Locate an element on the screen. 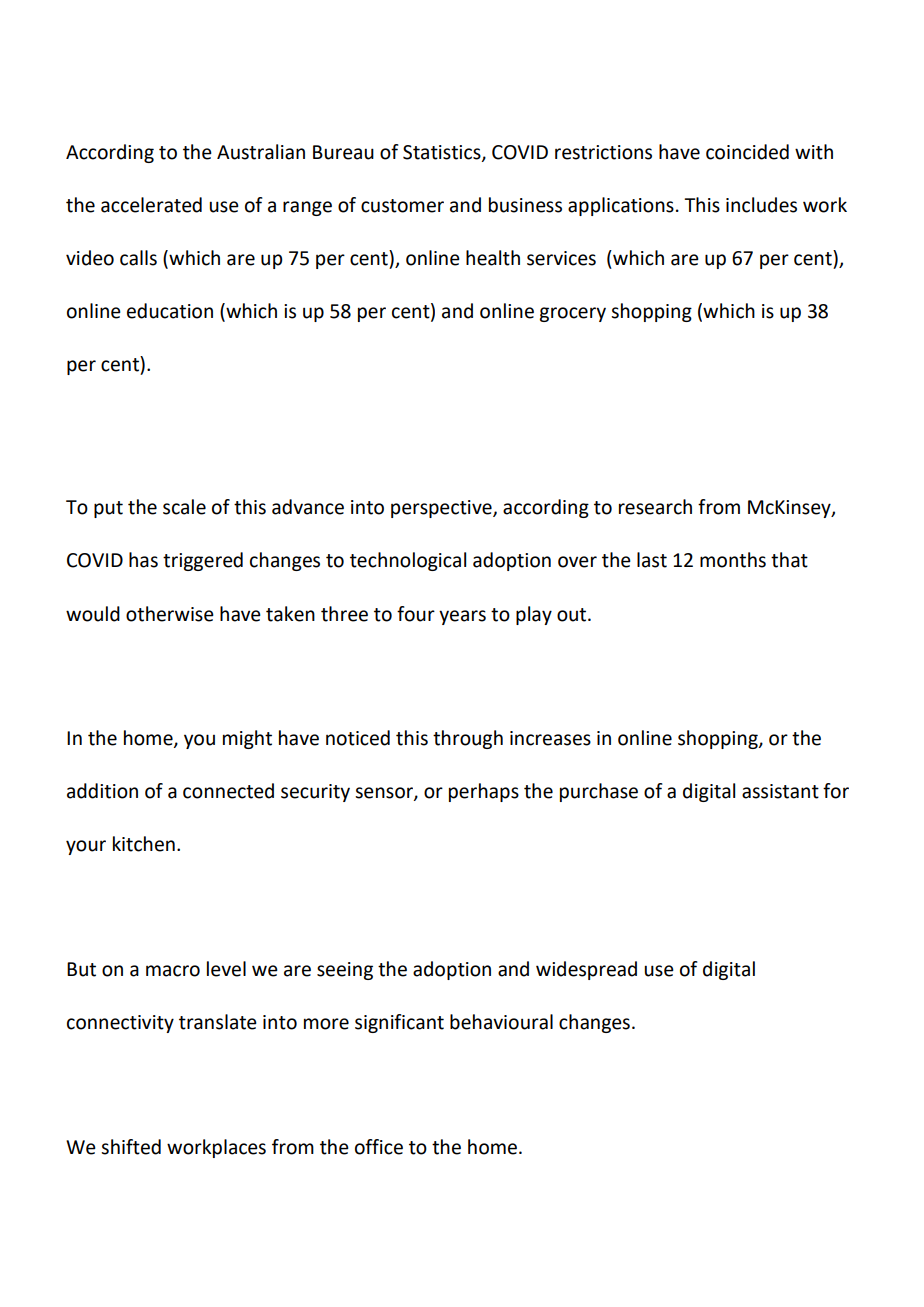  perspective is located at coordinates (442, 509).
